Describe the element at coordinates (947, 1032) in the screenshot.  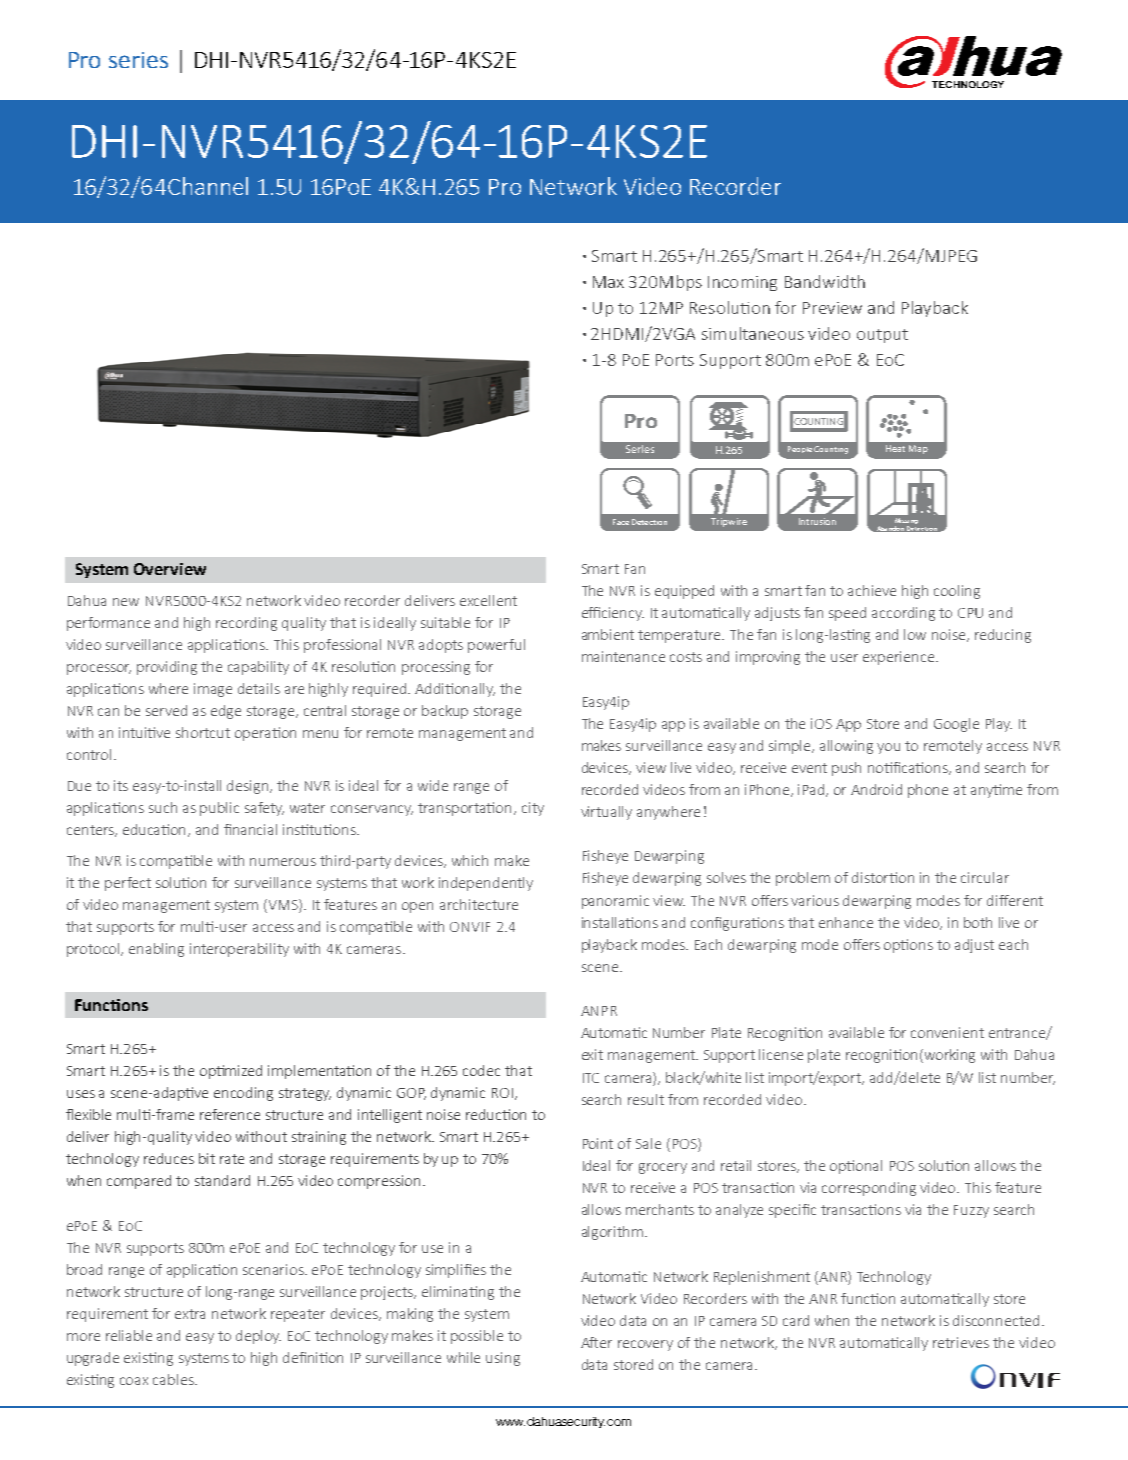
I see `convenient` at that location.
